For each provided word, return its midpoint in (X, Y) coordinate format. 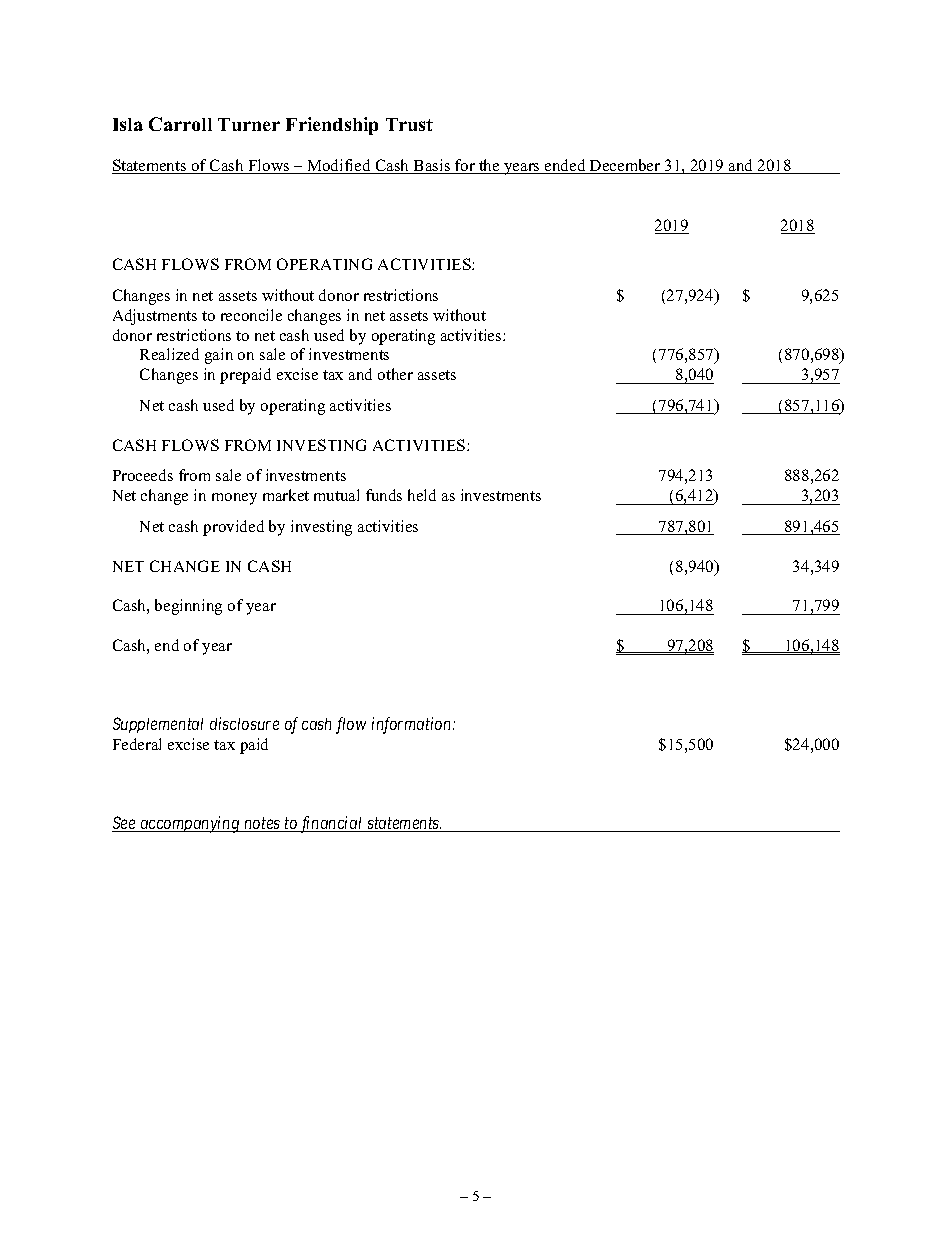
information (413, 725)
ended (565, 166)
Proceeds (143, 475)
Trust (409, 124)
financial (332, 824)
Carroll (180, 124)
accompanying (190, 824)
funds (384, 495)
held (422, 495)
